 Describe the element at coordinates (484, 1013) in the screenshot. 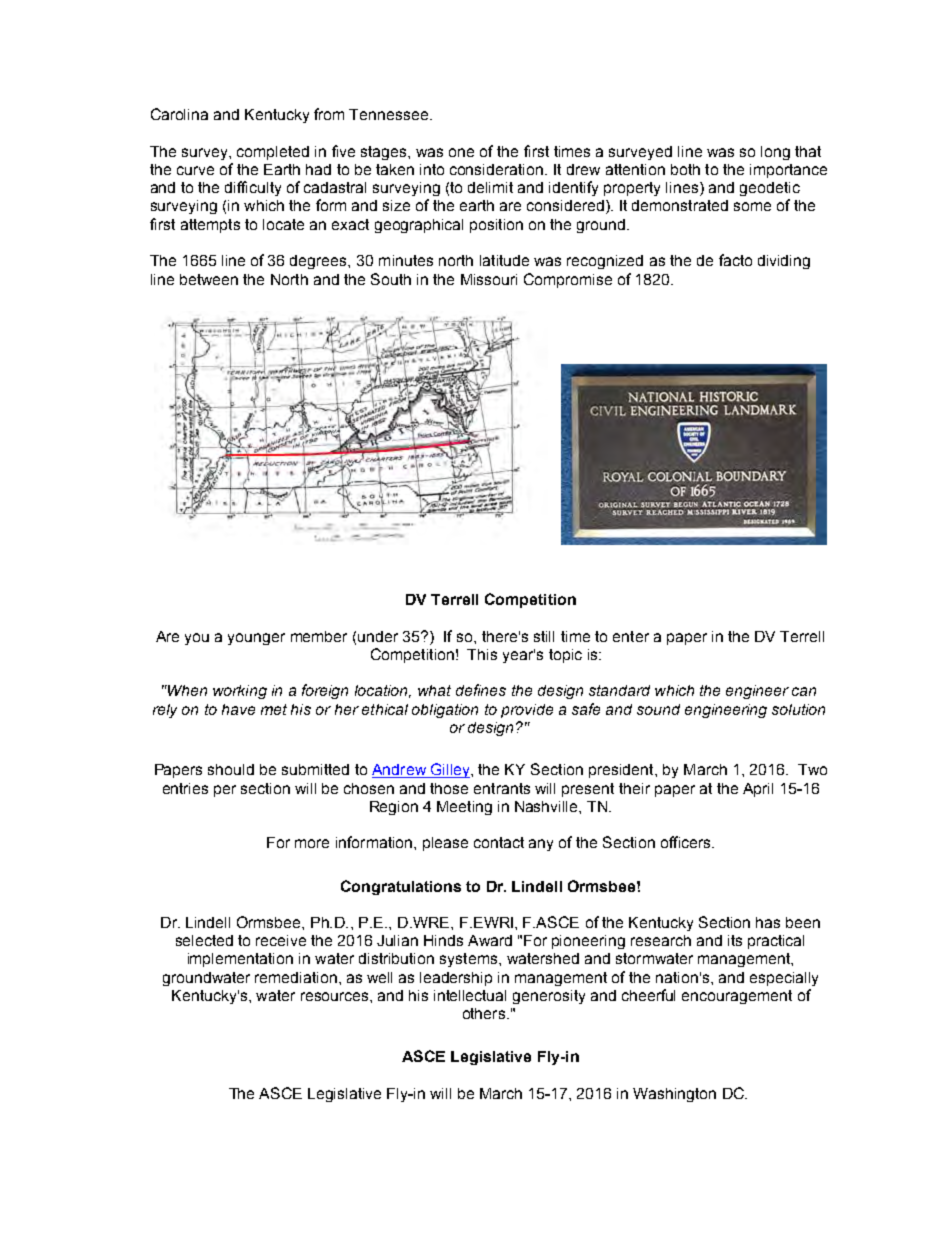

I see `others` at that location.
